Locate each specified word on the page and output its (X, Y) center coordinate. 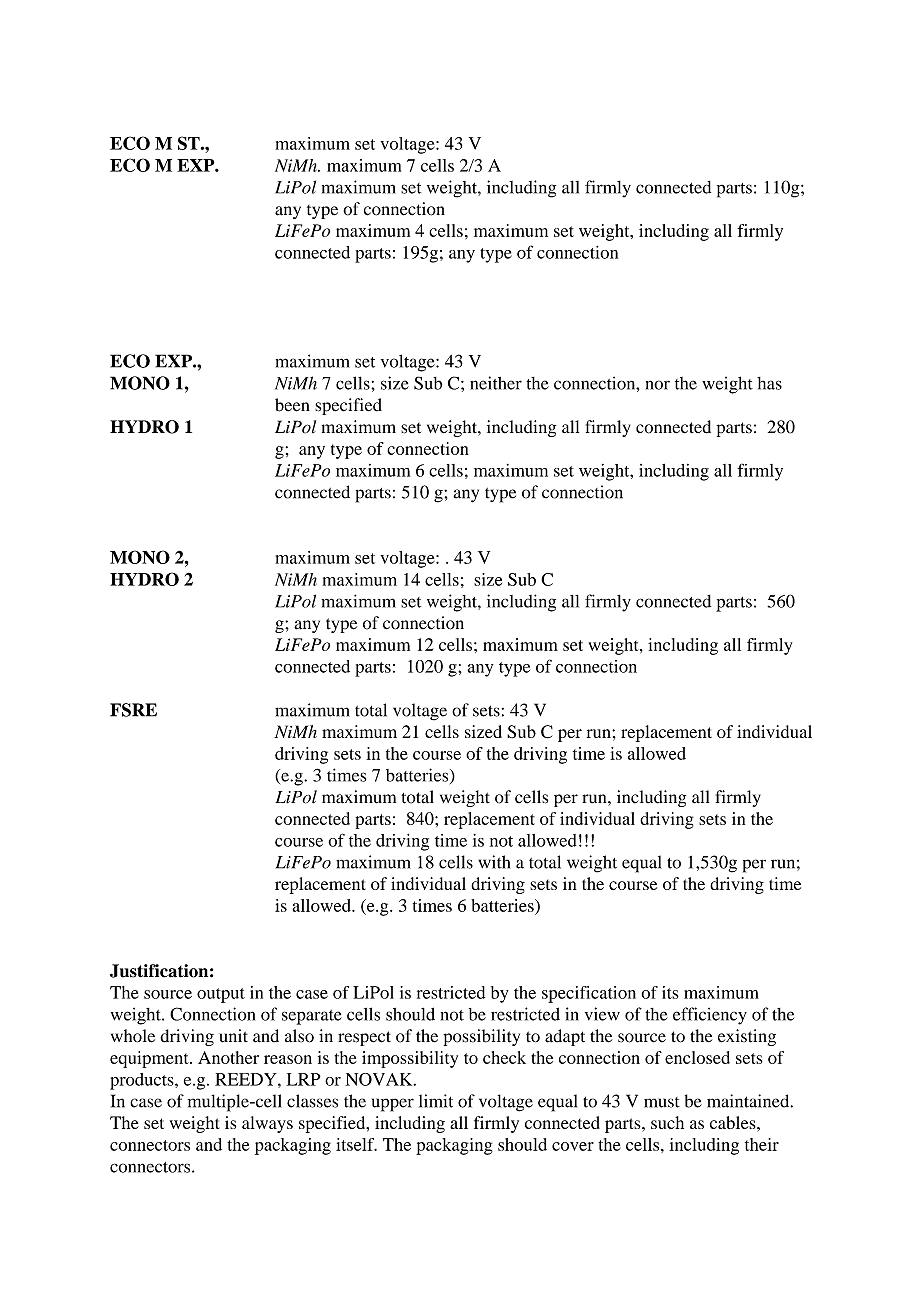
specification (589, 994)
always (267, 1124)
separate (312, 1017)
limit (436, 1101)
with (494, 862)
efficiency (710, 1016)
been (292, 405)
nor (658, 385)
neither (496, 383)
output (221, 995)
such (667, 1122)
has (769, 383)
